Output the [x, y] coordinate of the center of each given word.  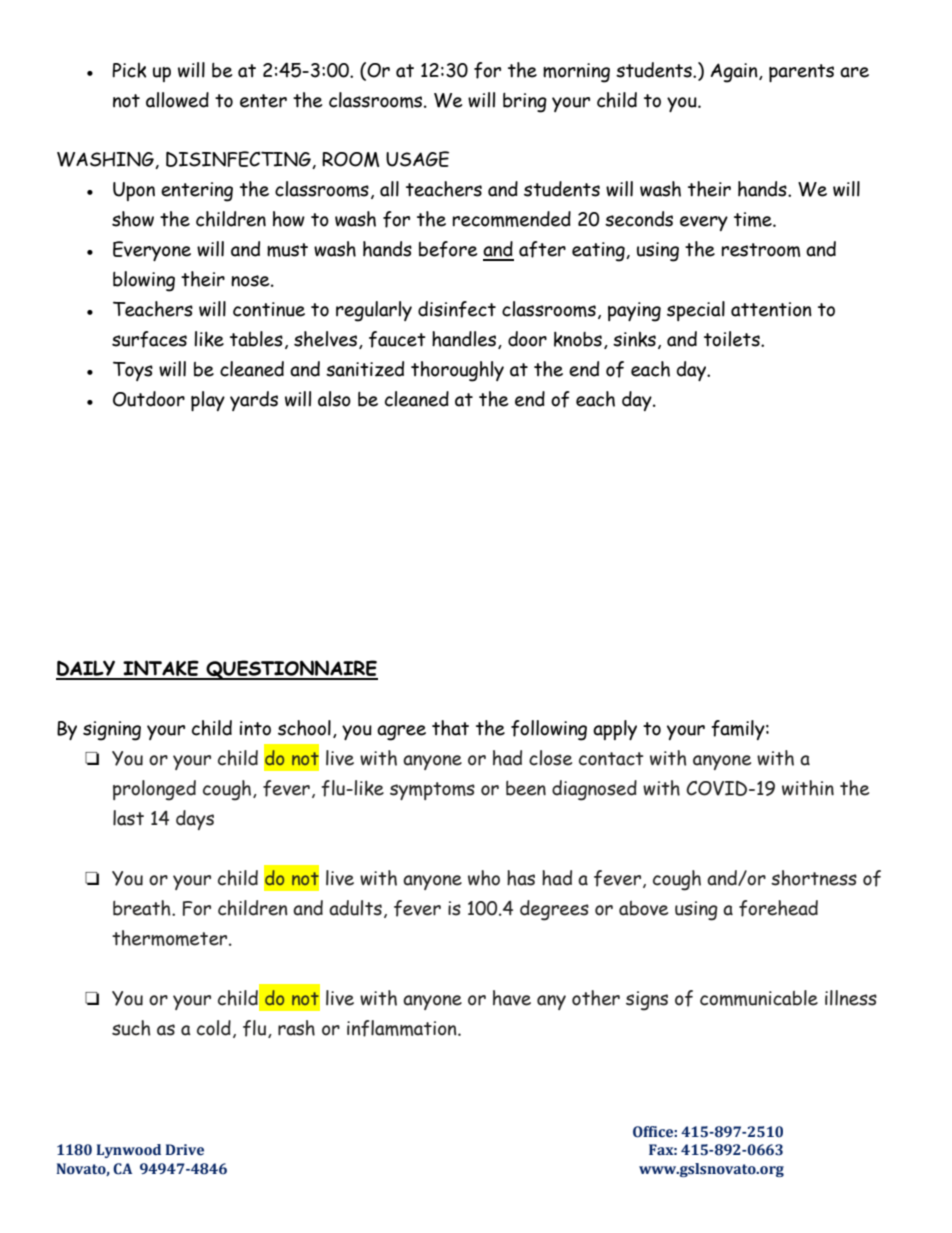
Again [735, 73]
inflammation [403, 1028]
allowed [177, 100]
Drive [185, 1150]
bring [525, 102]
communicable [759, 998]
